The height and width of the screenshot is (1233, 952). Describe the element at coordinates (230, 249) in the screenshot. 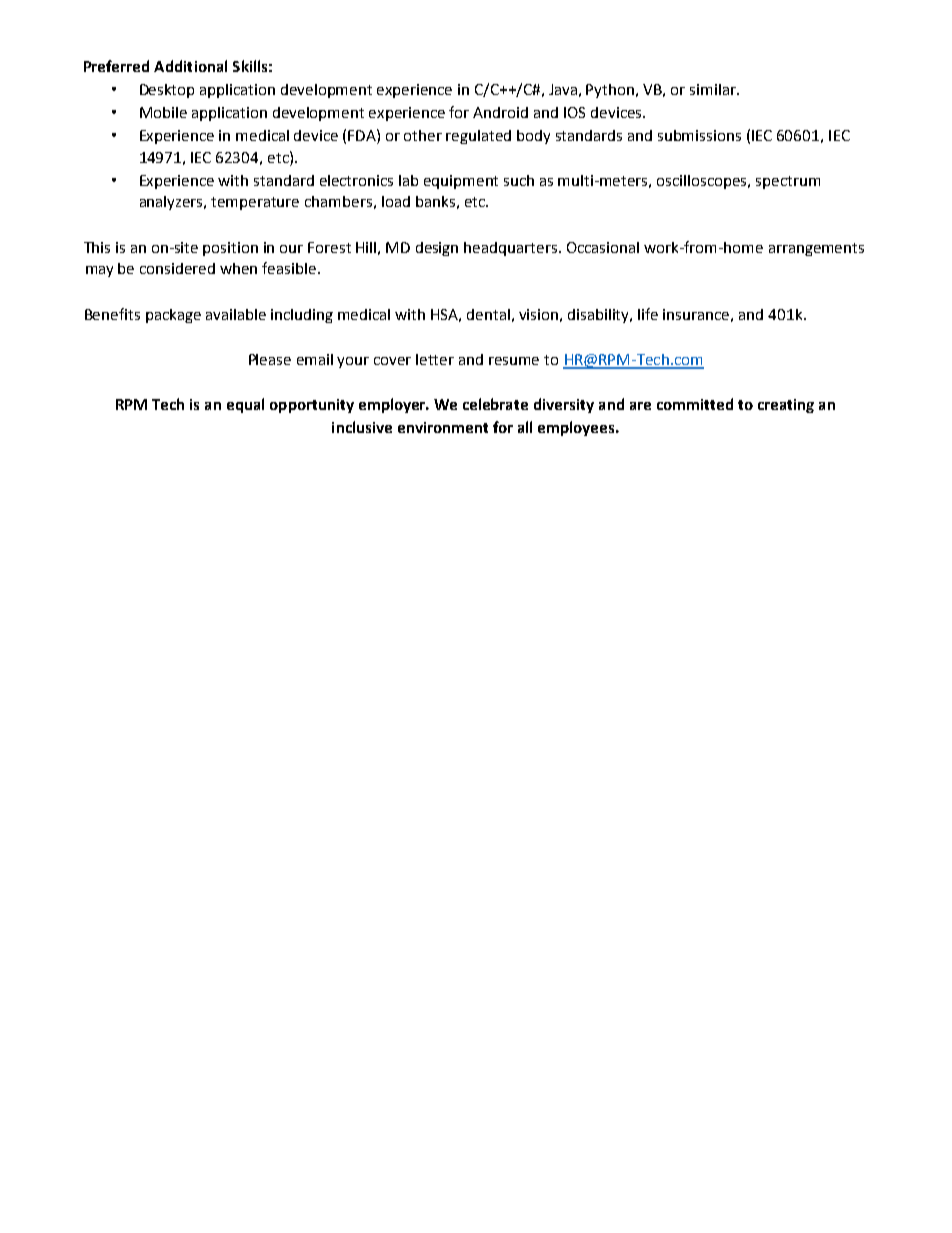

I see `position` at that location.
